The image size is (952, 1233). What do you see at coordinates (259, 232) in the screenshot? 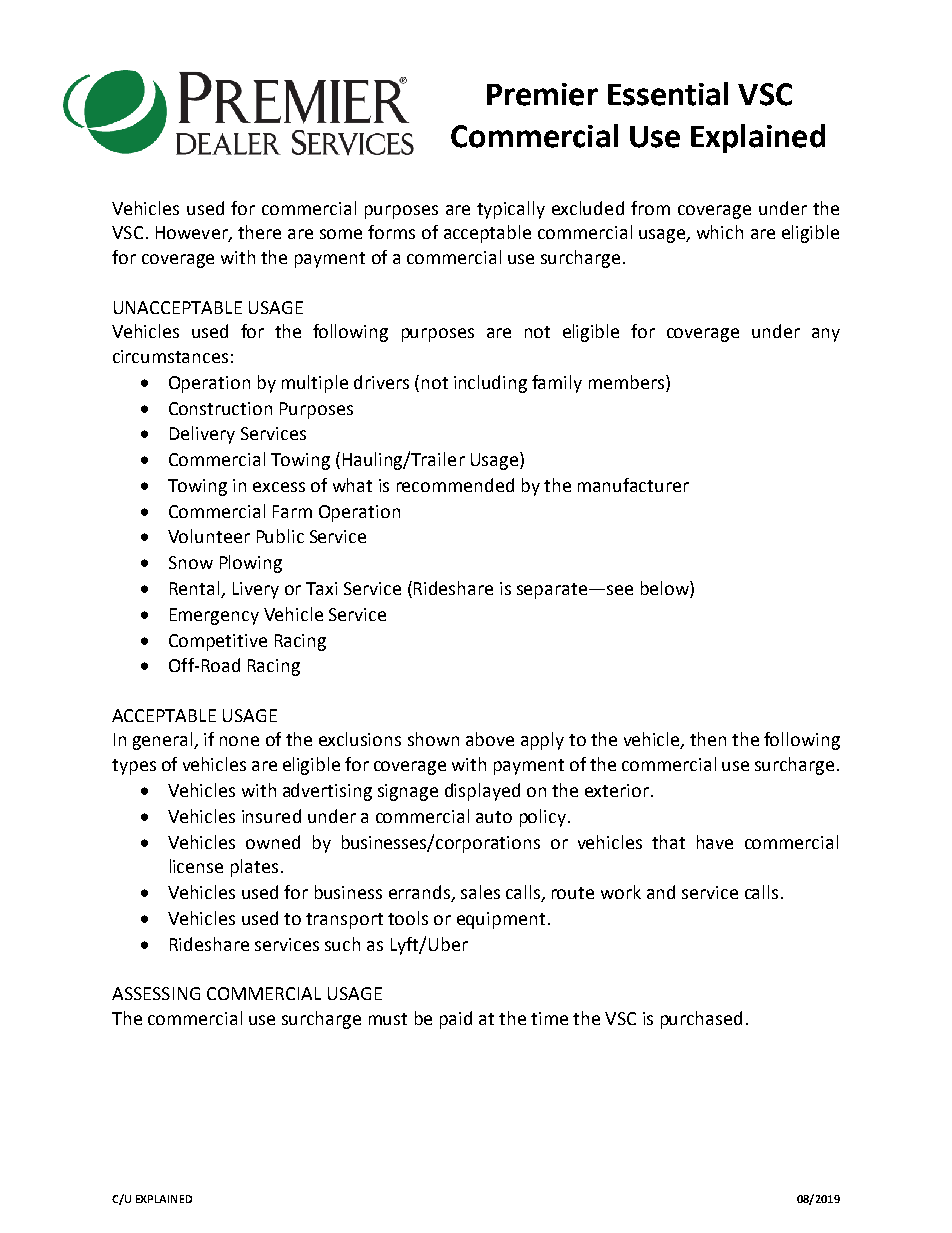
I see `there` at bounding box center [259, 232].
